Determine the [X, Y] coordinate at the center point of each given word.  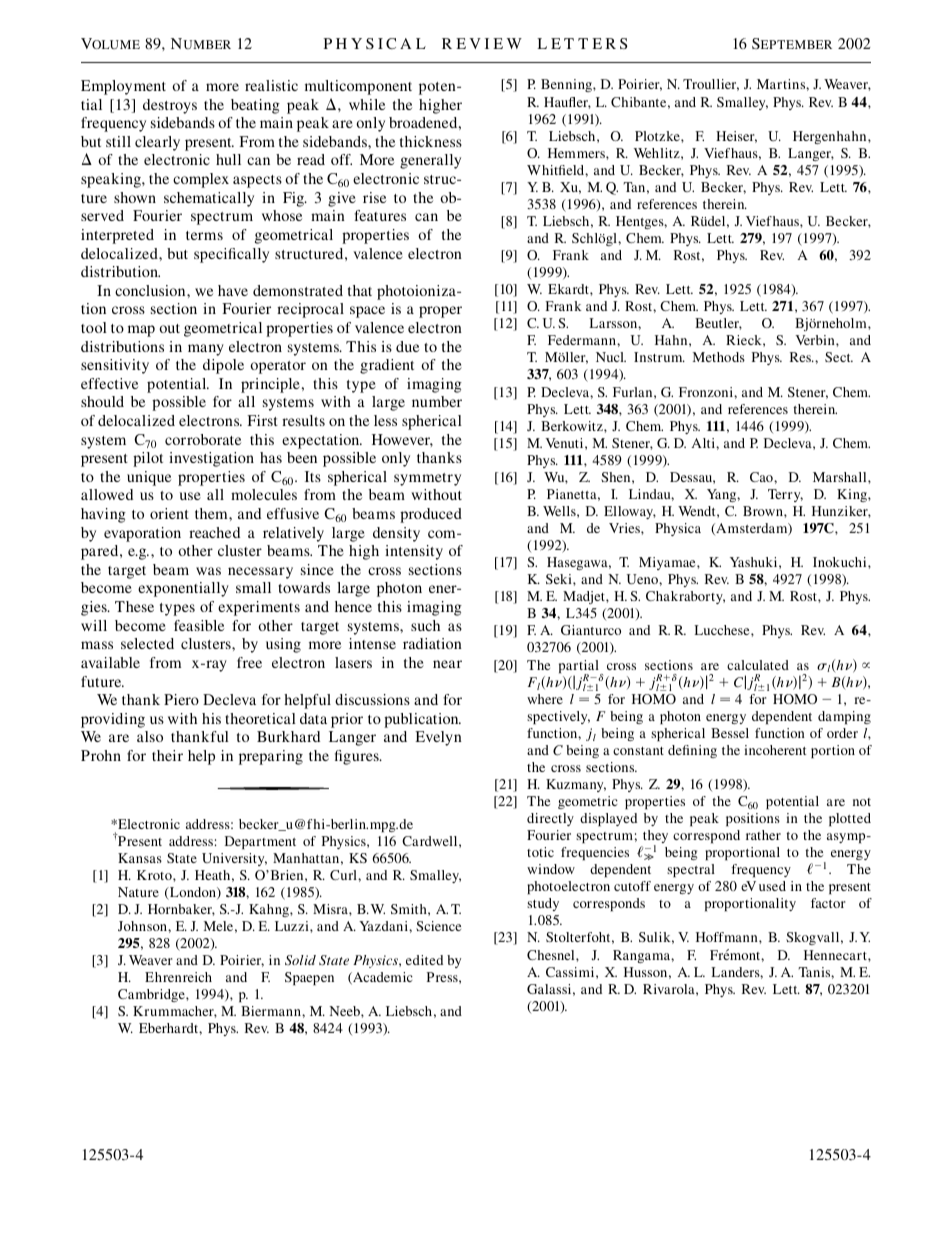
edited [424, 960]
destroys [170, 106]
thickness [431, 141]
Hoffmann [728, 937]
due [407, 346]
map [141, 331]
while [367, 104]
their [167, 755]
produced [431, 515]
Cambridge [152, 995]
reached [214, 532]
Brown [764, 511]
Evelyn [438, 738]
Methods [719, 357]
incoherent [775, 750]
